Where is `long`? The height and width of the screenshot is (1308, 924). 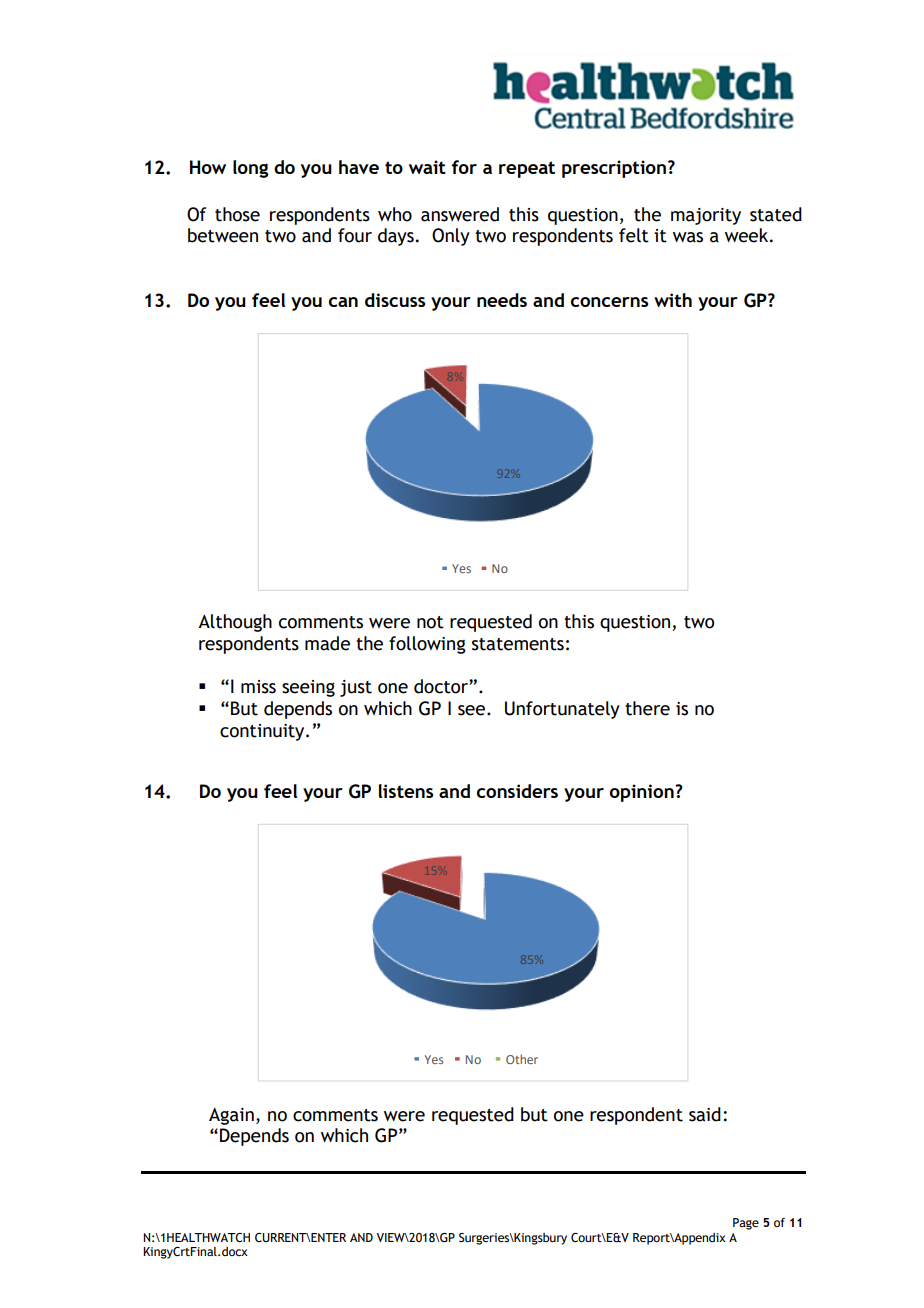 long is located at coordinates (250, 169).
